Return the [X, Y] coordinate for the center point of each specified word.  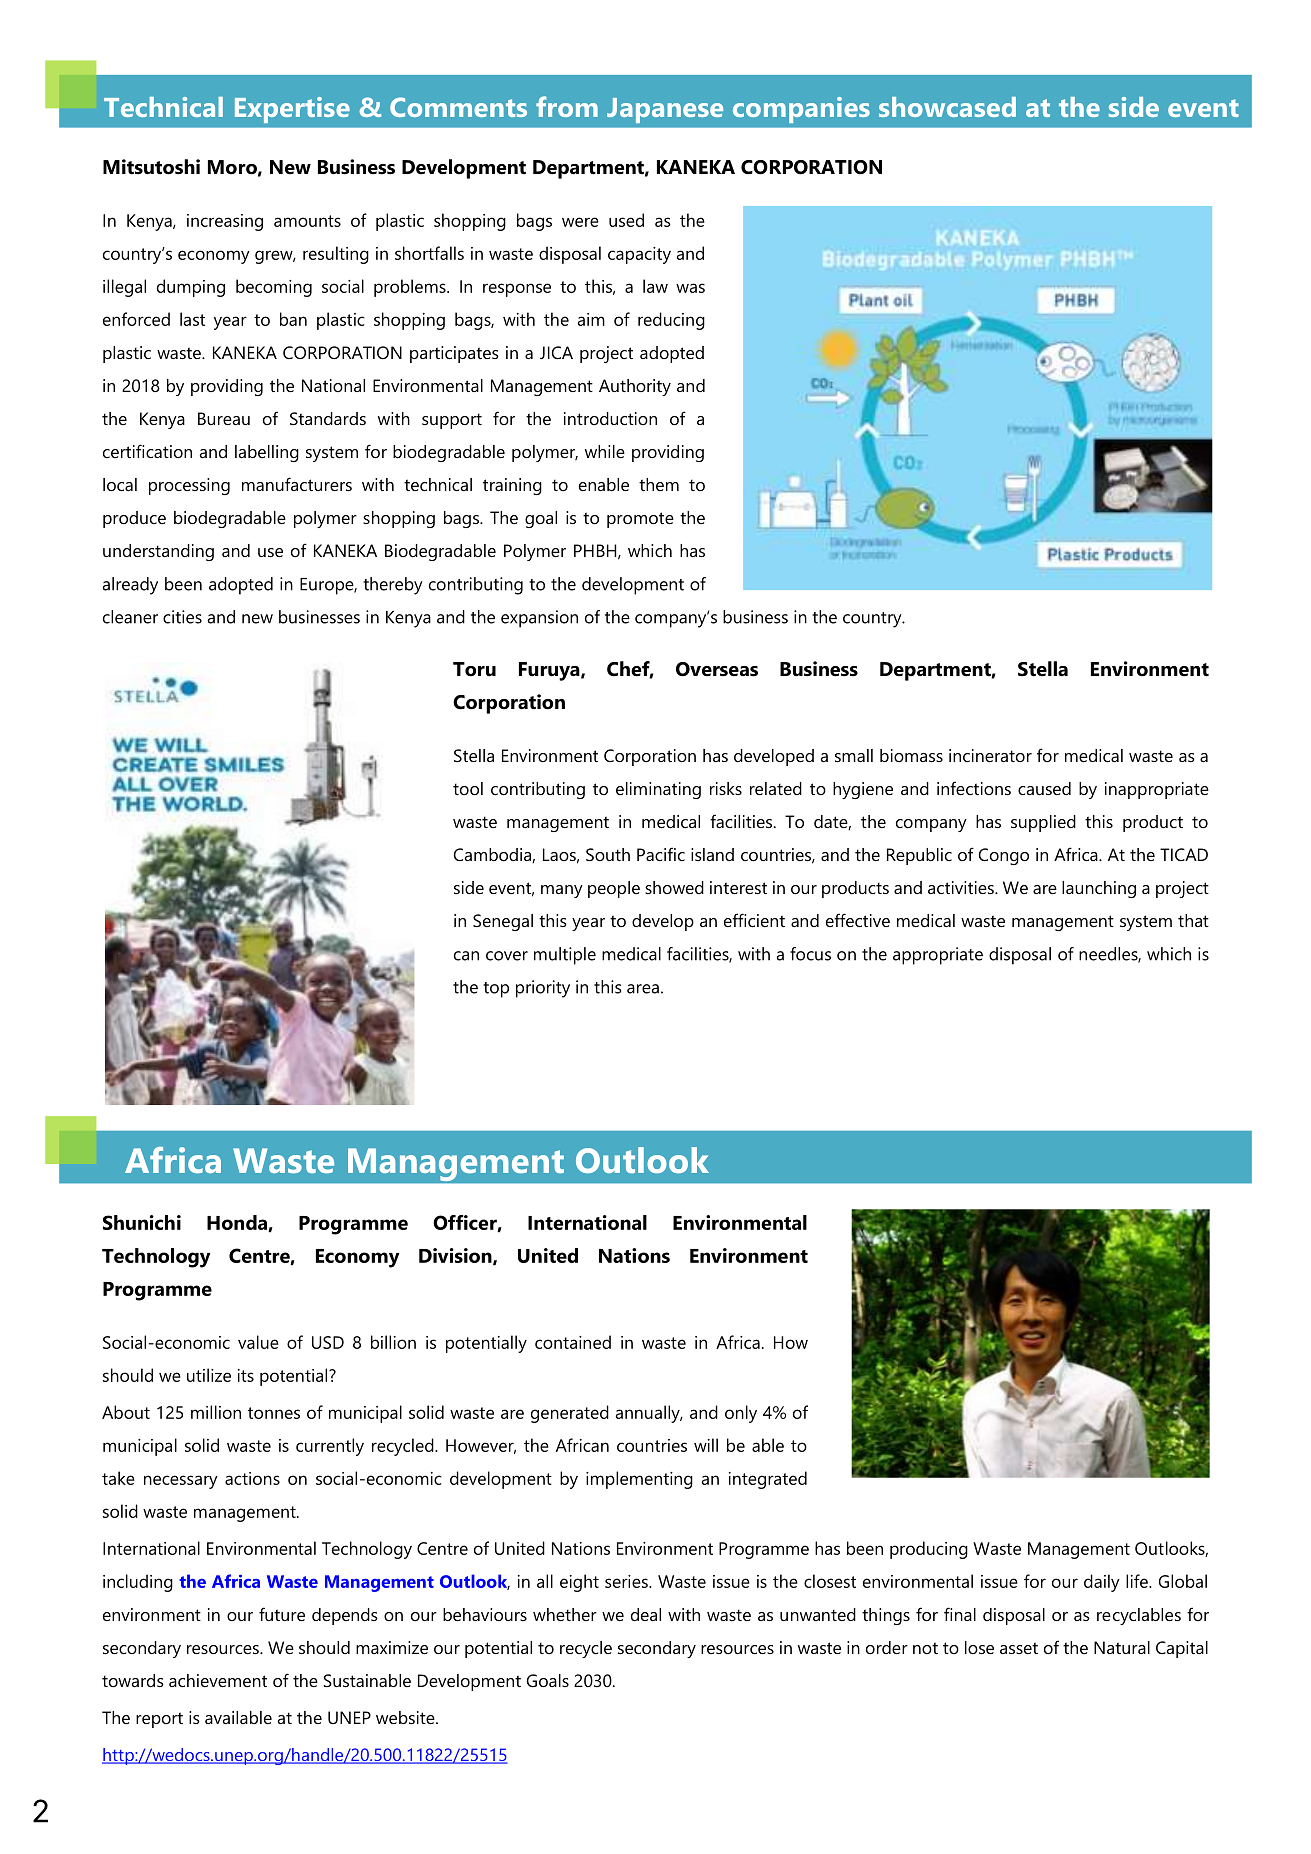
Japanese [665, 110]
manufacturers [297, 484]
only [741, 1414]
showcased [947, 107]
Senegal [503, 922]
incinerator [990, 755]
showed [674, 887]
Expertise [292, 110]
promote [640, 520]
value [258, 1342]
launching [1099, 889]
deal [646, 1614]
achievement [218, 1680]
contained [573, 1342]
